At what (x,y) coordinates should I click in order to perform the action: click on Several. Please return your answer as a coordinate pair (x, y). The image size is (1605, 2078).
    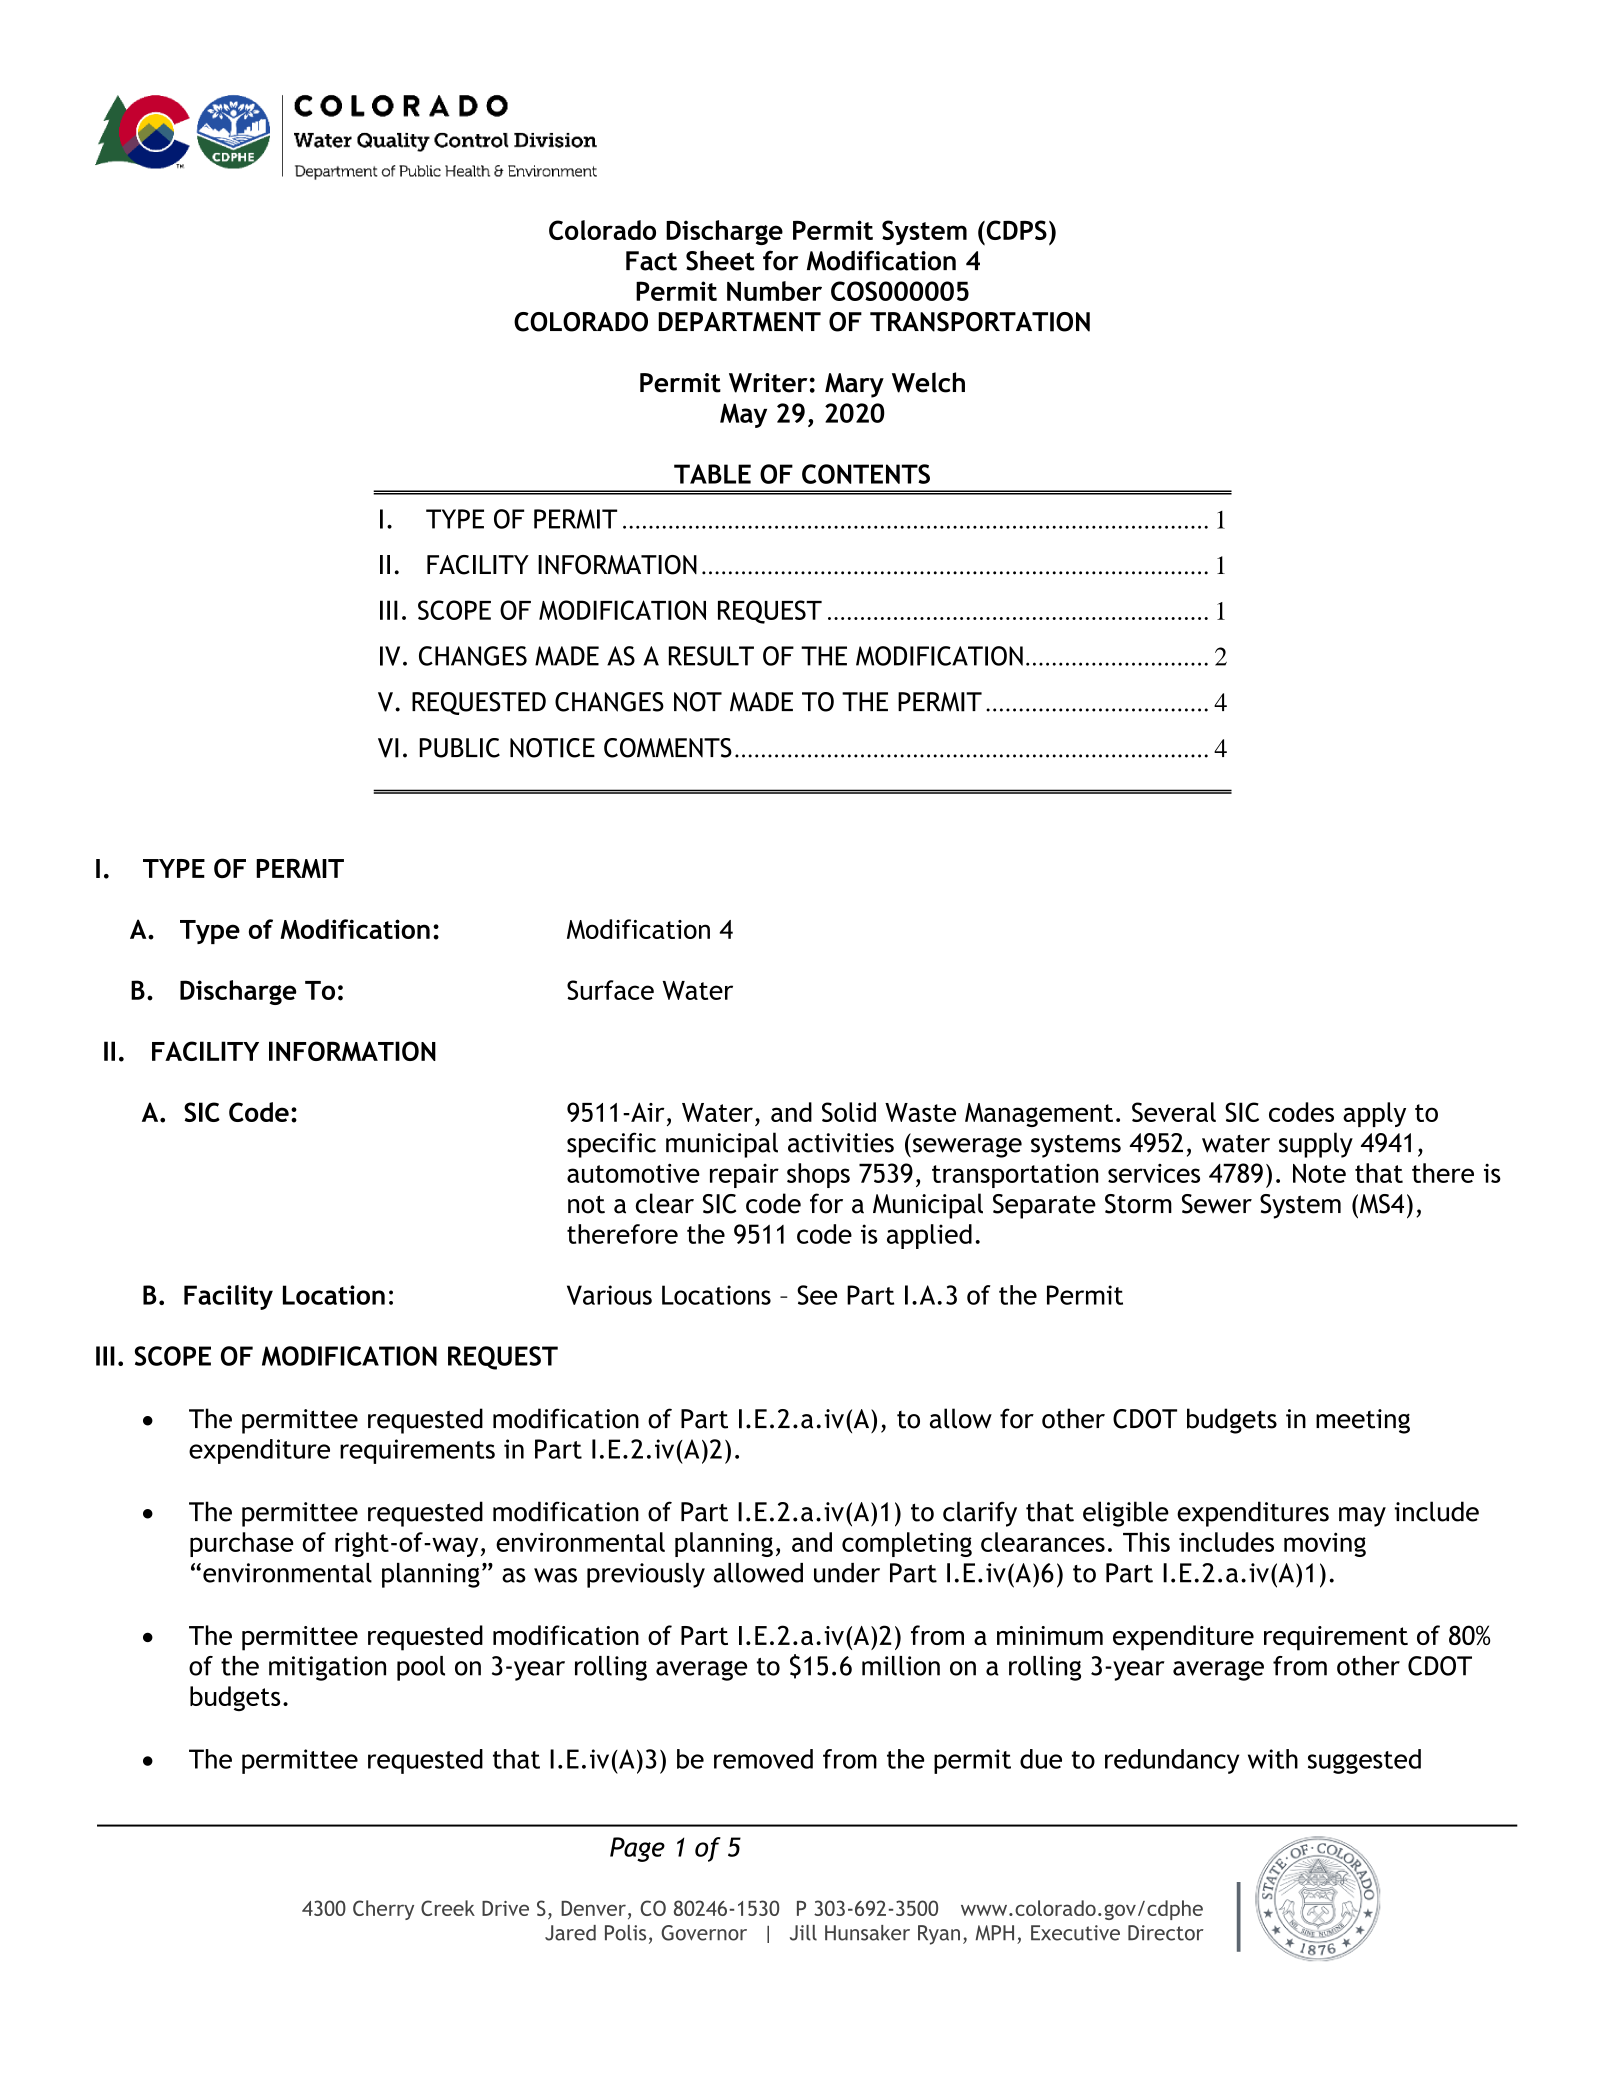
    Looking at the image, I should click on (1174, 1112).
